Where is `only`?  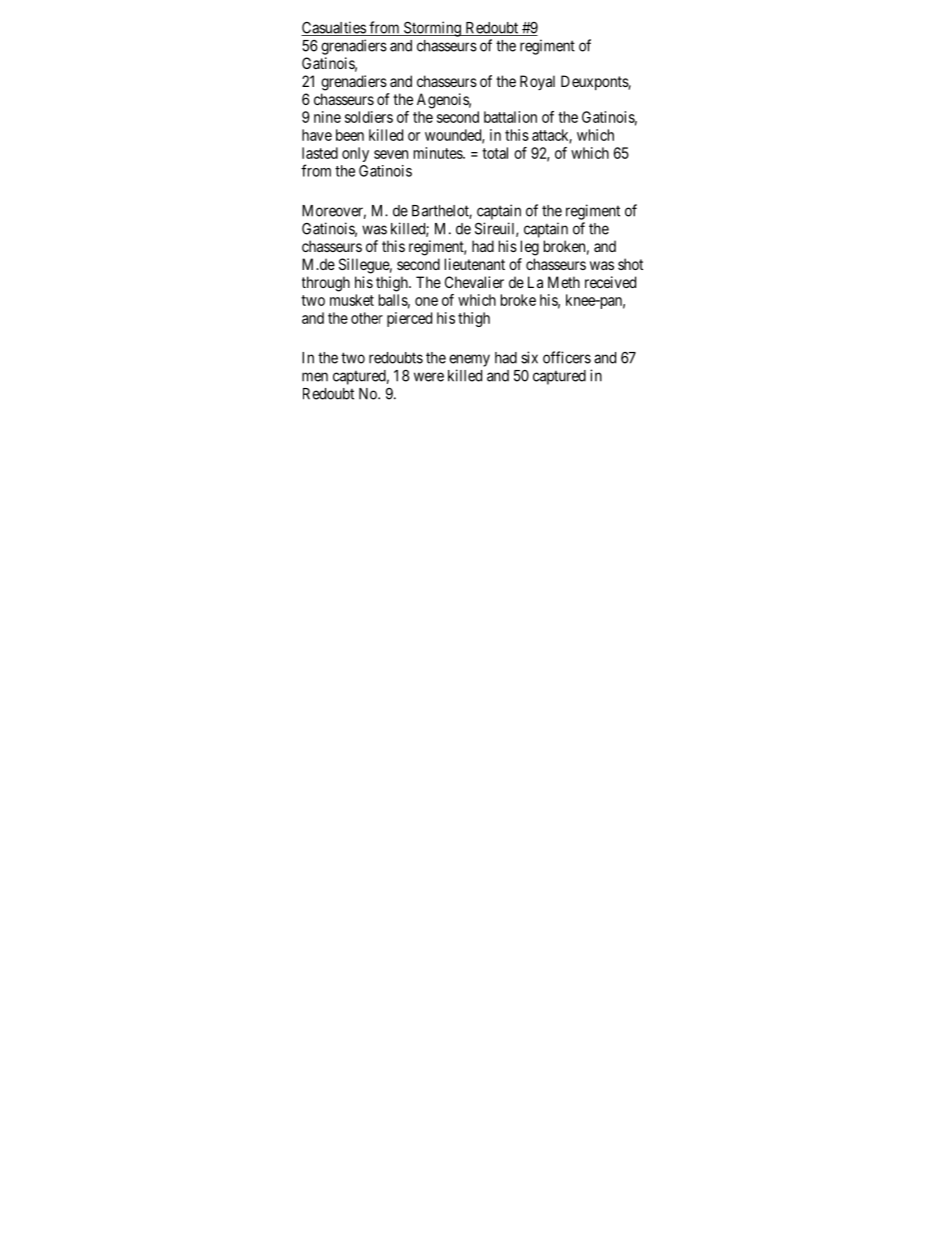
only is located at coordinates (355, 154).
